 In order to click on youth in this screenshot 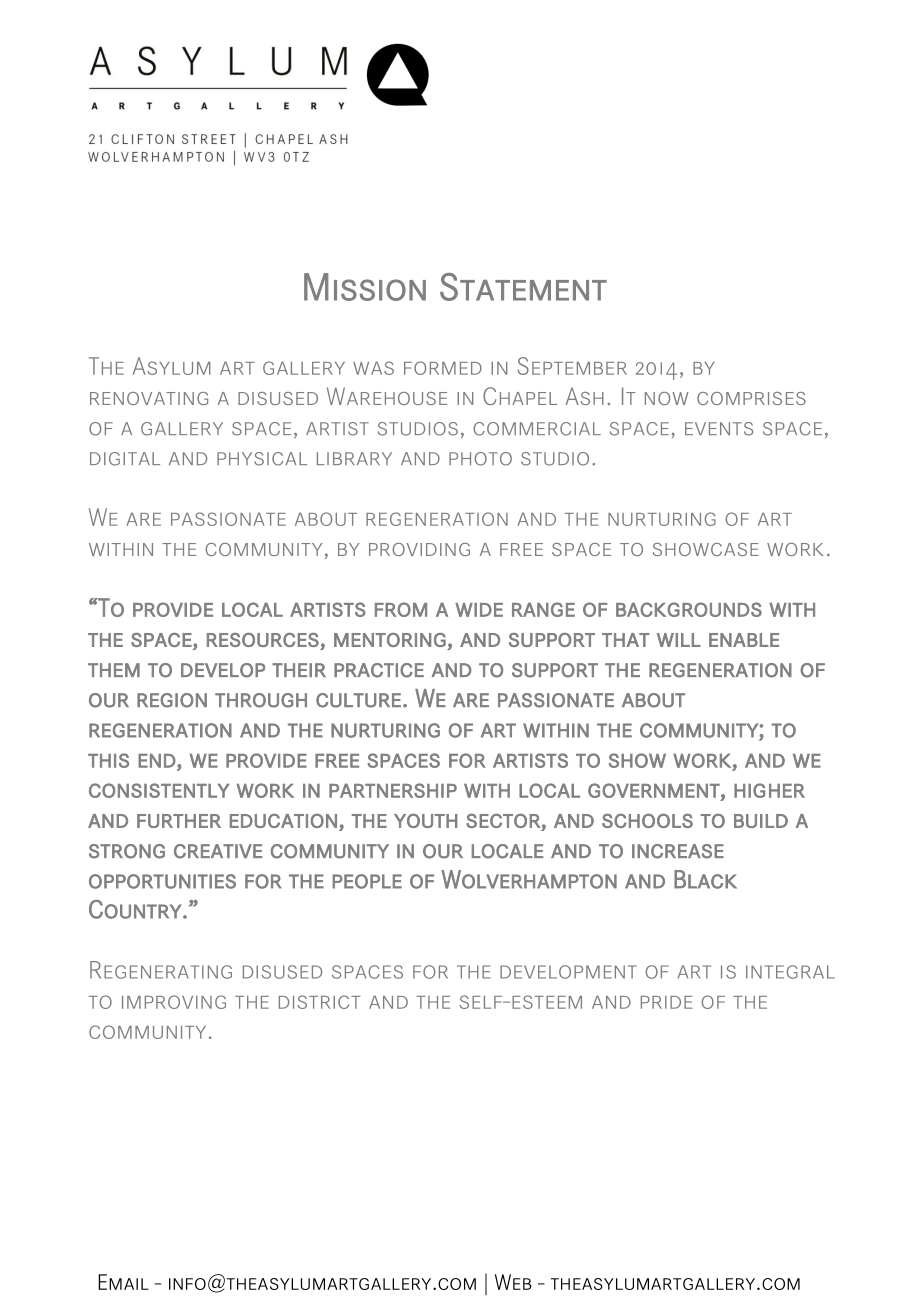, I will do `click(426, 821)`.
